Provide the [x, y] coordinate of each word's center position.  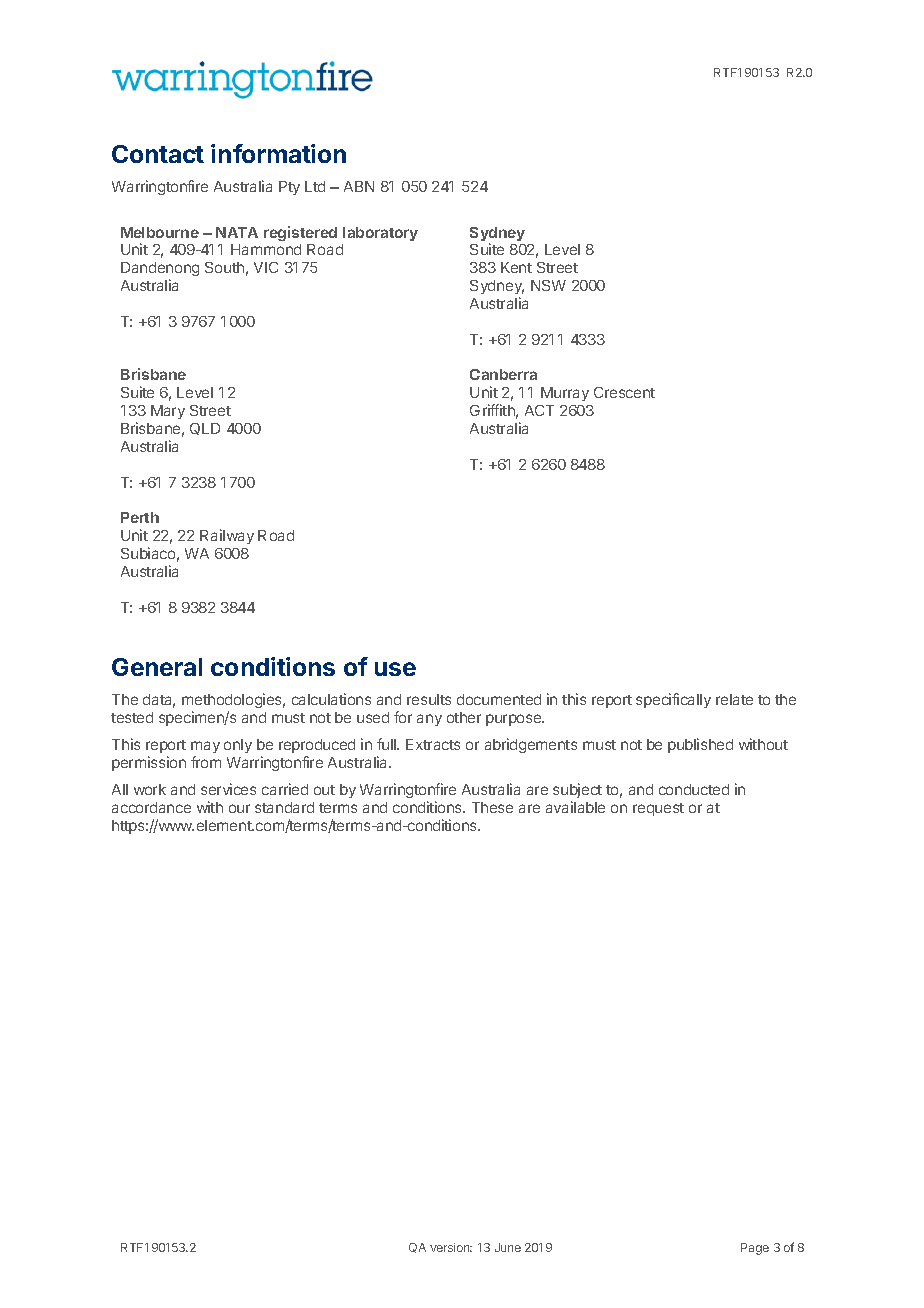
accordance [151, 807]
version [451, 1247]
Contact [158, 154]
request [658, 809]
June [508, 1247]
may [205, 747]
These [492, 807]
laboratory [380, 234]
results [429, 699]
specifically [673, 700]
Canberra [503, 374]
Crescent [624, 392]
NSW [548, 285]
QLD [205, 429]
